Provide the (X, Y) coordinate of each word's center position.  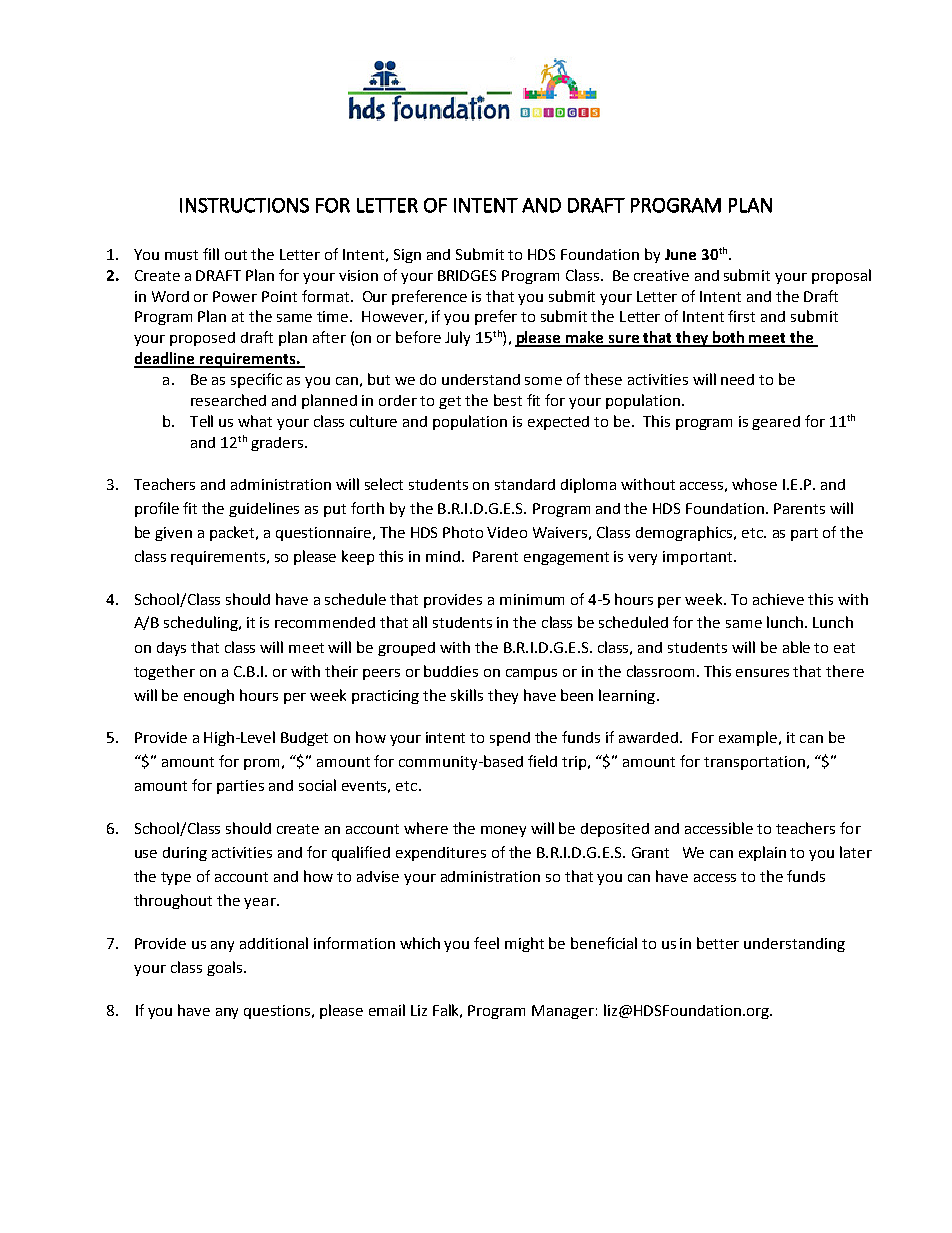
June (680, 254)
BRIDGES (467, 275)
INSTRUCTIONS (244, 205)
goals (224, 968)
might (524, 944)
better (718, 943)
